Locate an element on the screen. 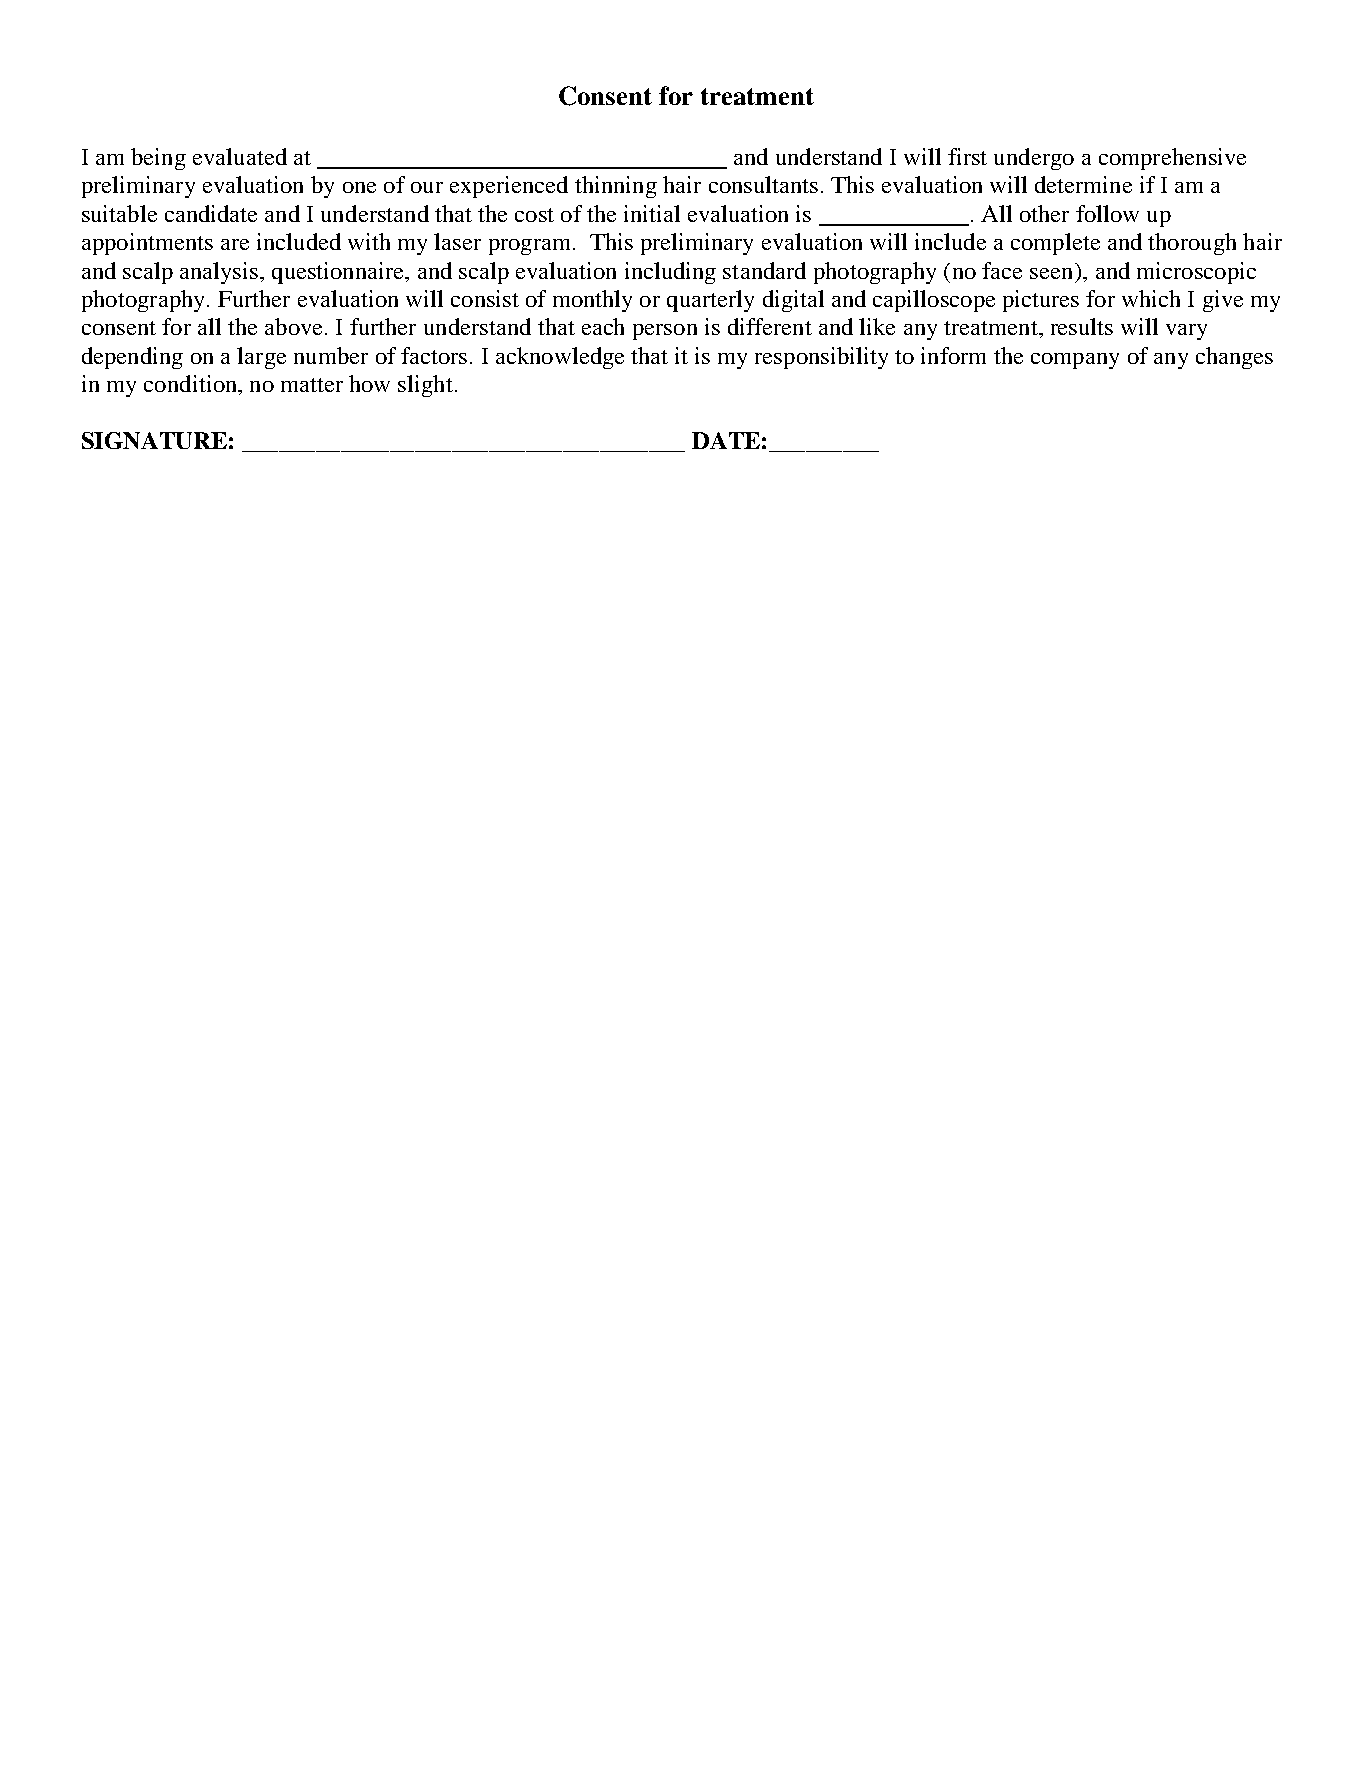  large is located at coordinates (261, 358).
